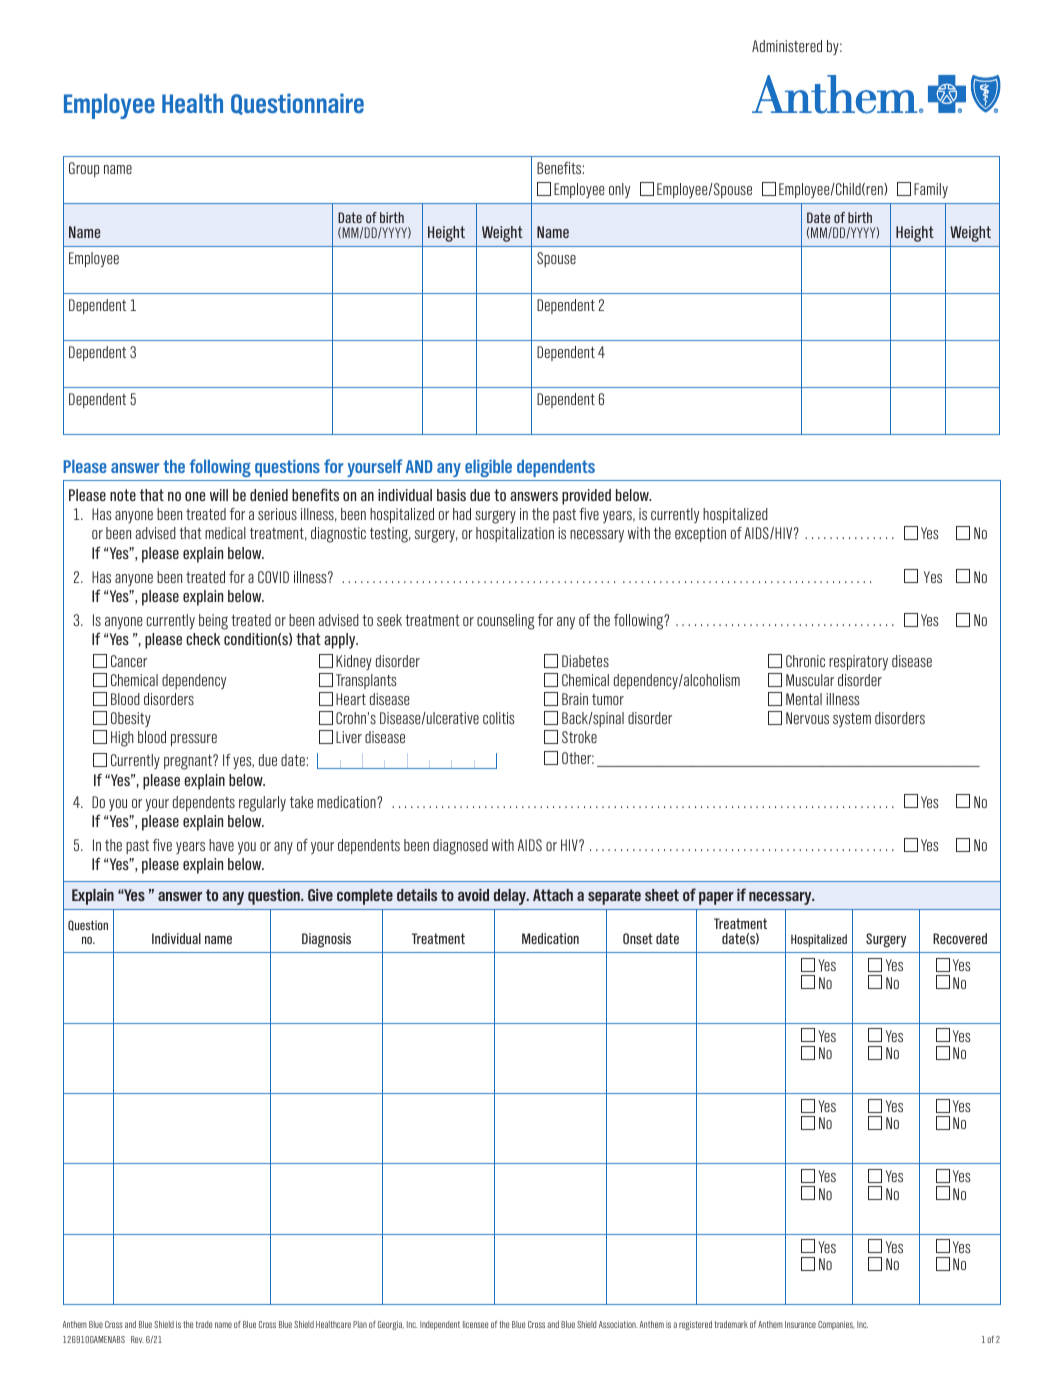  I want to click on Rev, so click(137, 1339).
